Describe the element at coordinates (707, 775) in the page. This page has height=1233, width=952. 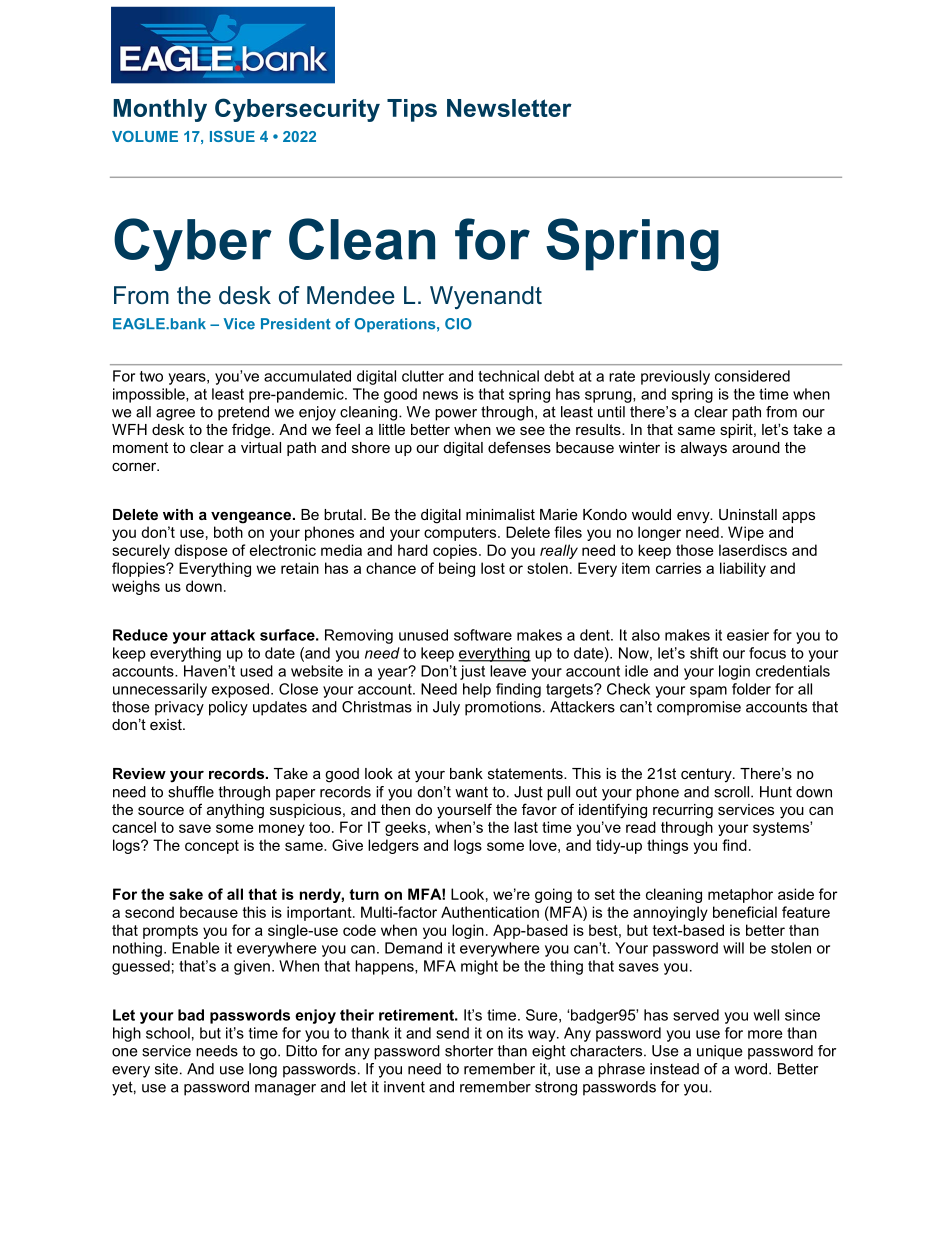
I see `century` at that location.
